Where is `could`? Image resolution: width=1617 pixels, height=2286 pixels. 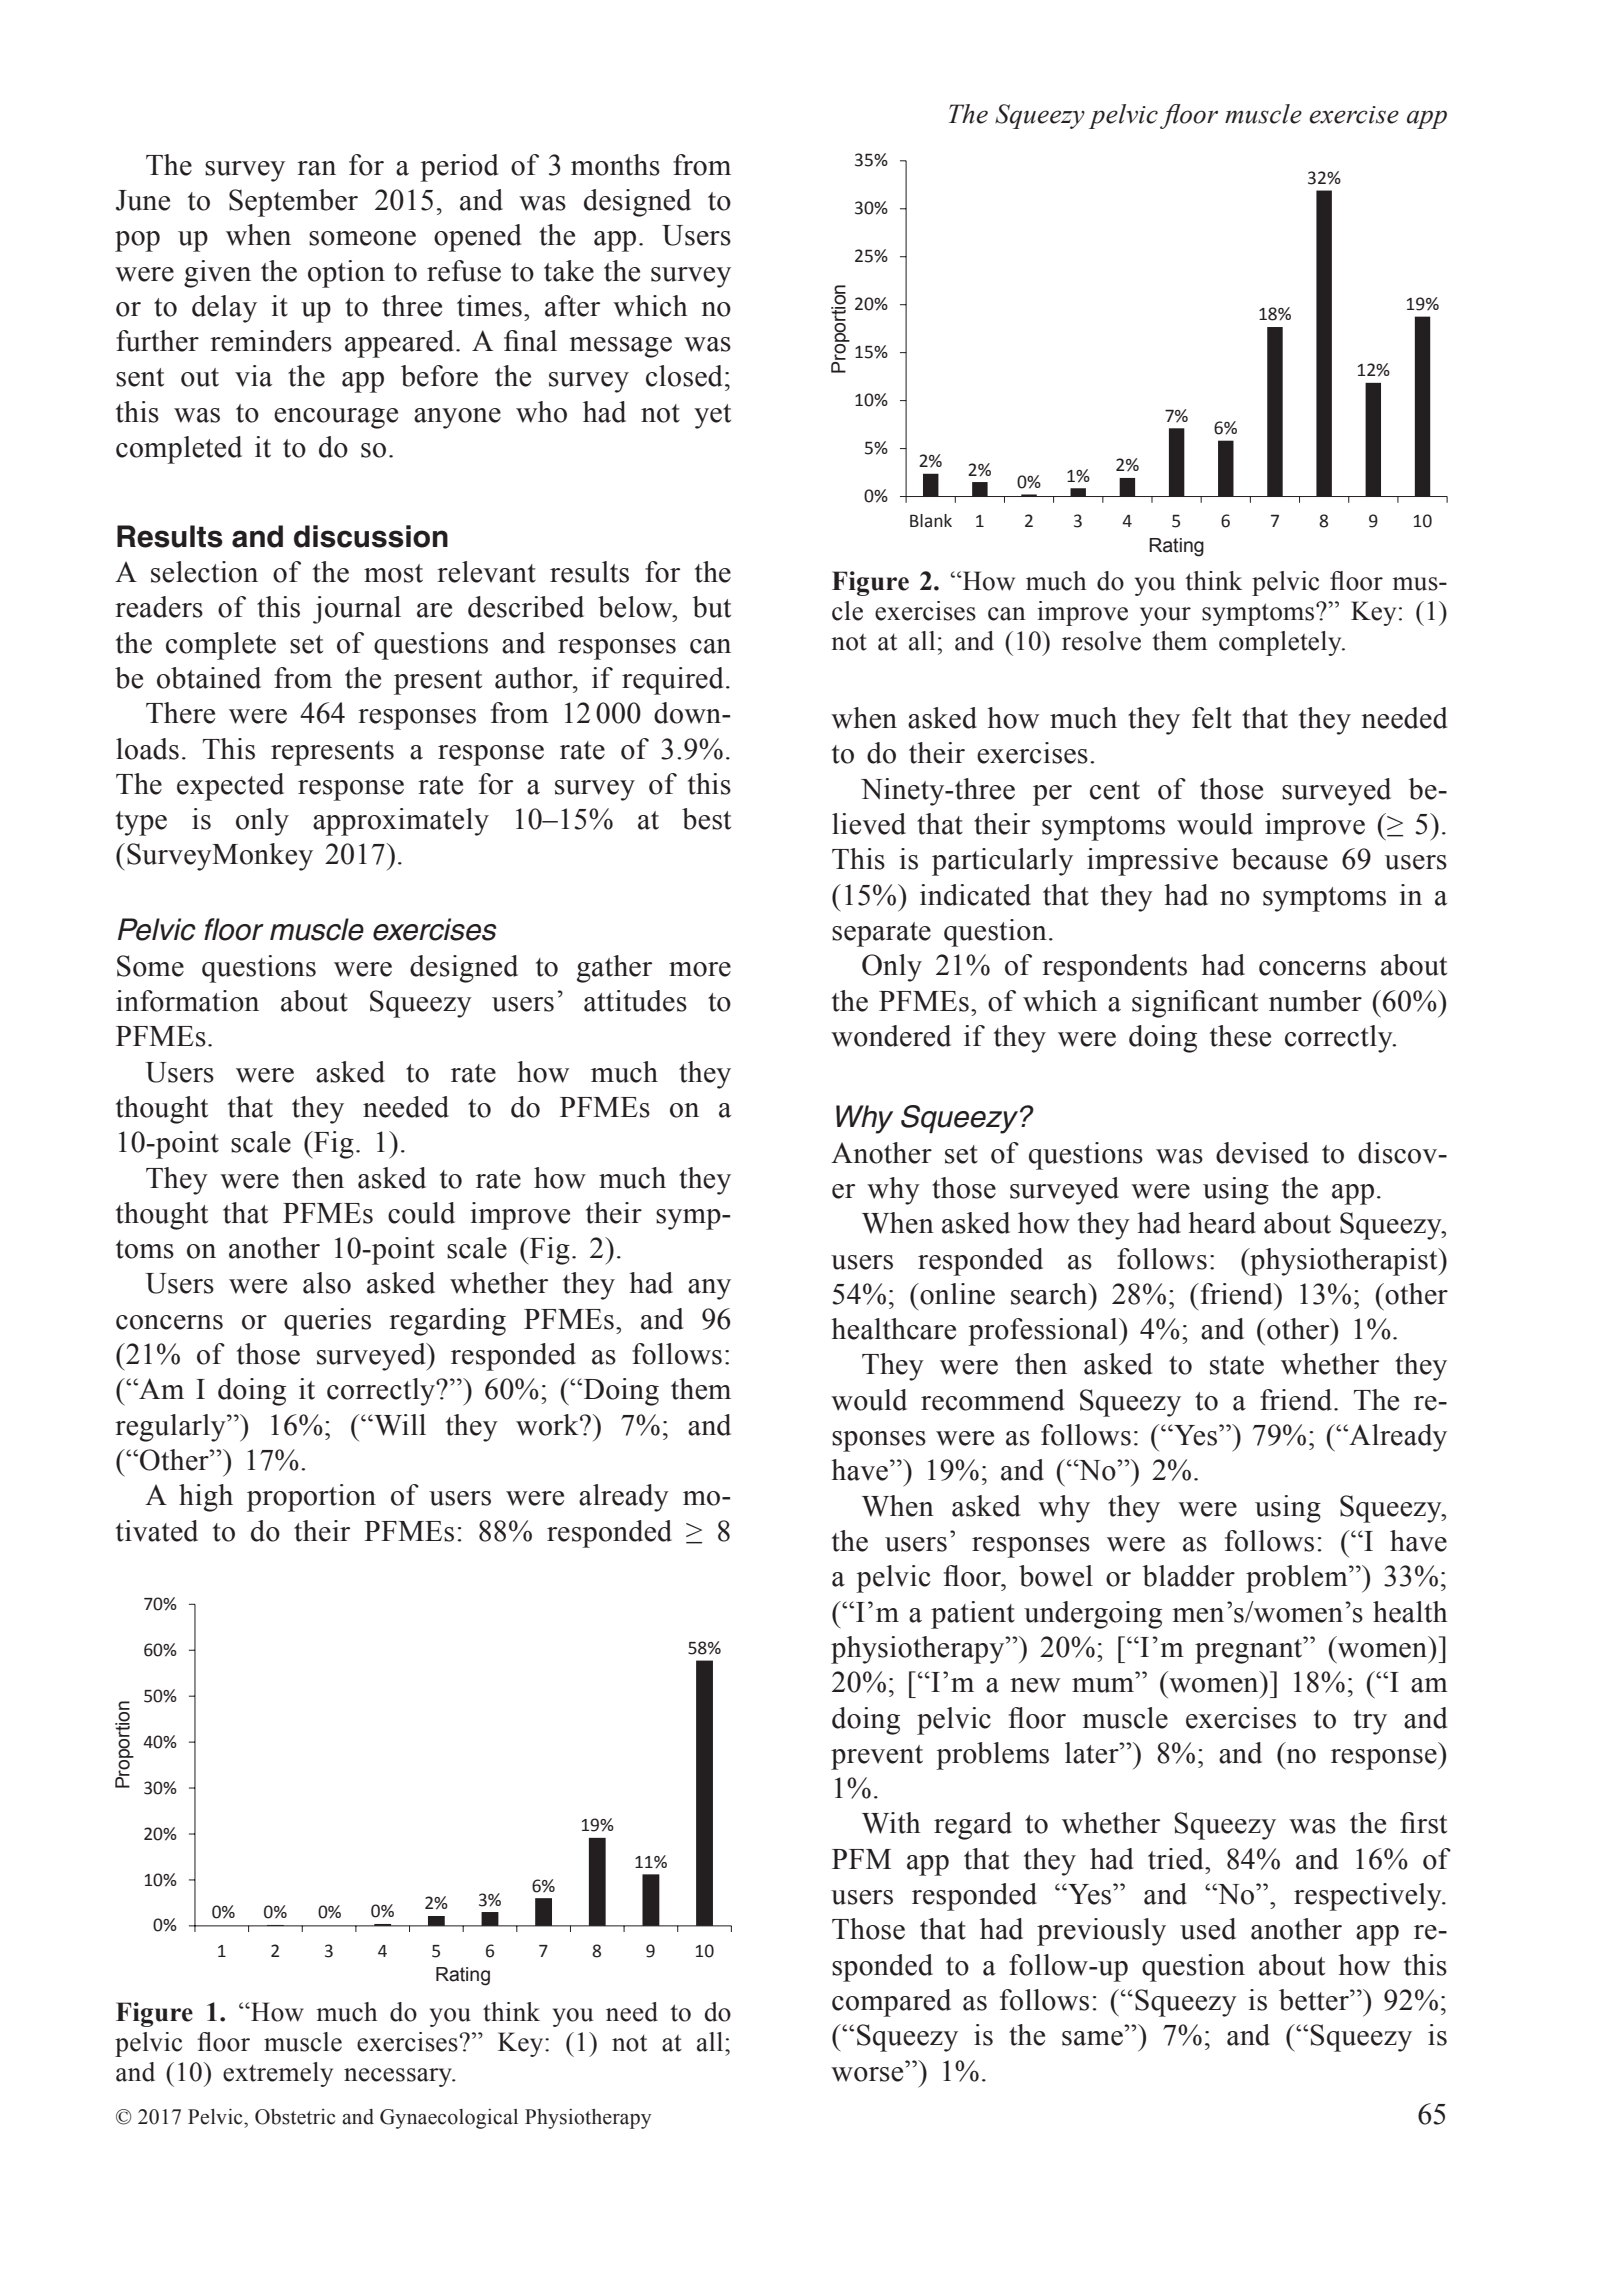 could is located at coordinates (421, 1213).
